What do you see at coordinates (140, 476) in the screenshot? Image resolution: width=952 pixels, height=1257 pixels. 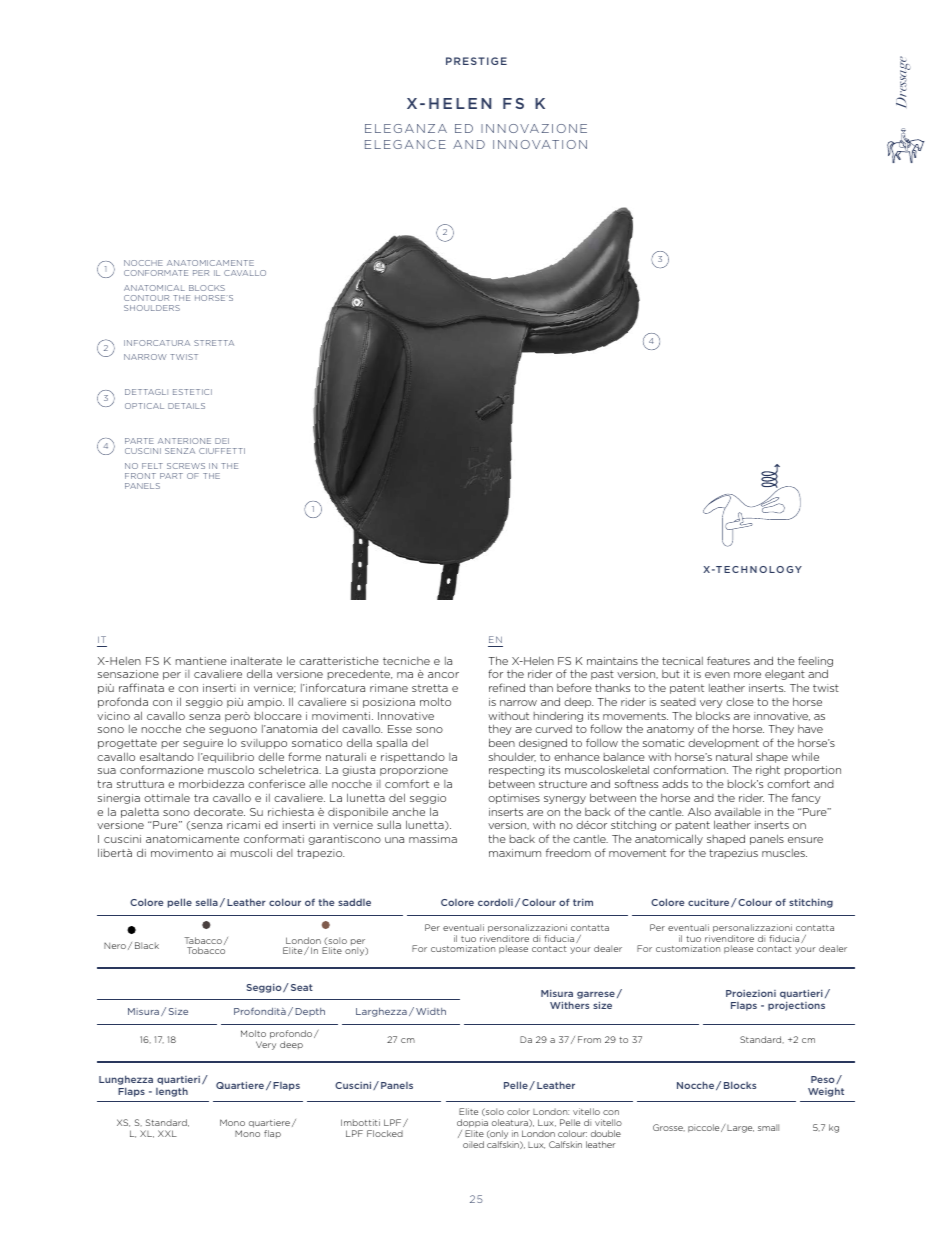 I see `FRONT` at bounding box center [140, 476].
